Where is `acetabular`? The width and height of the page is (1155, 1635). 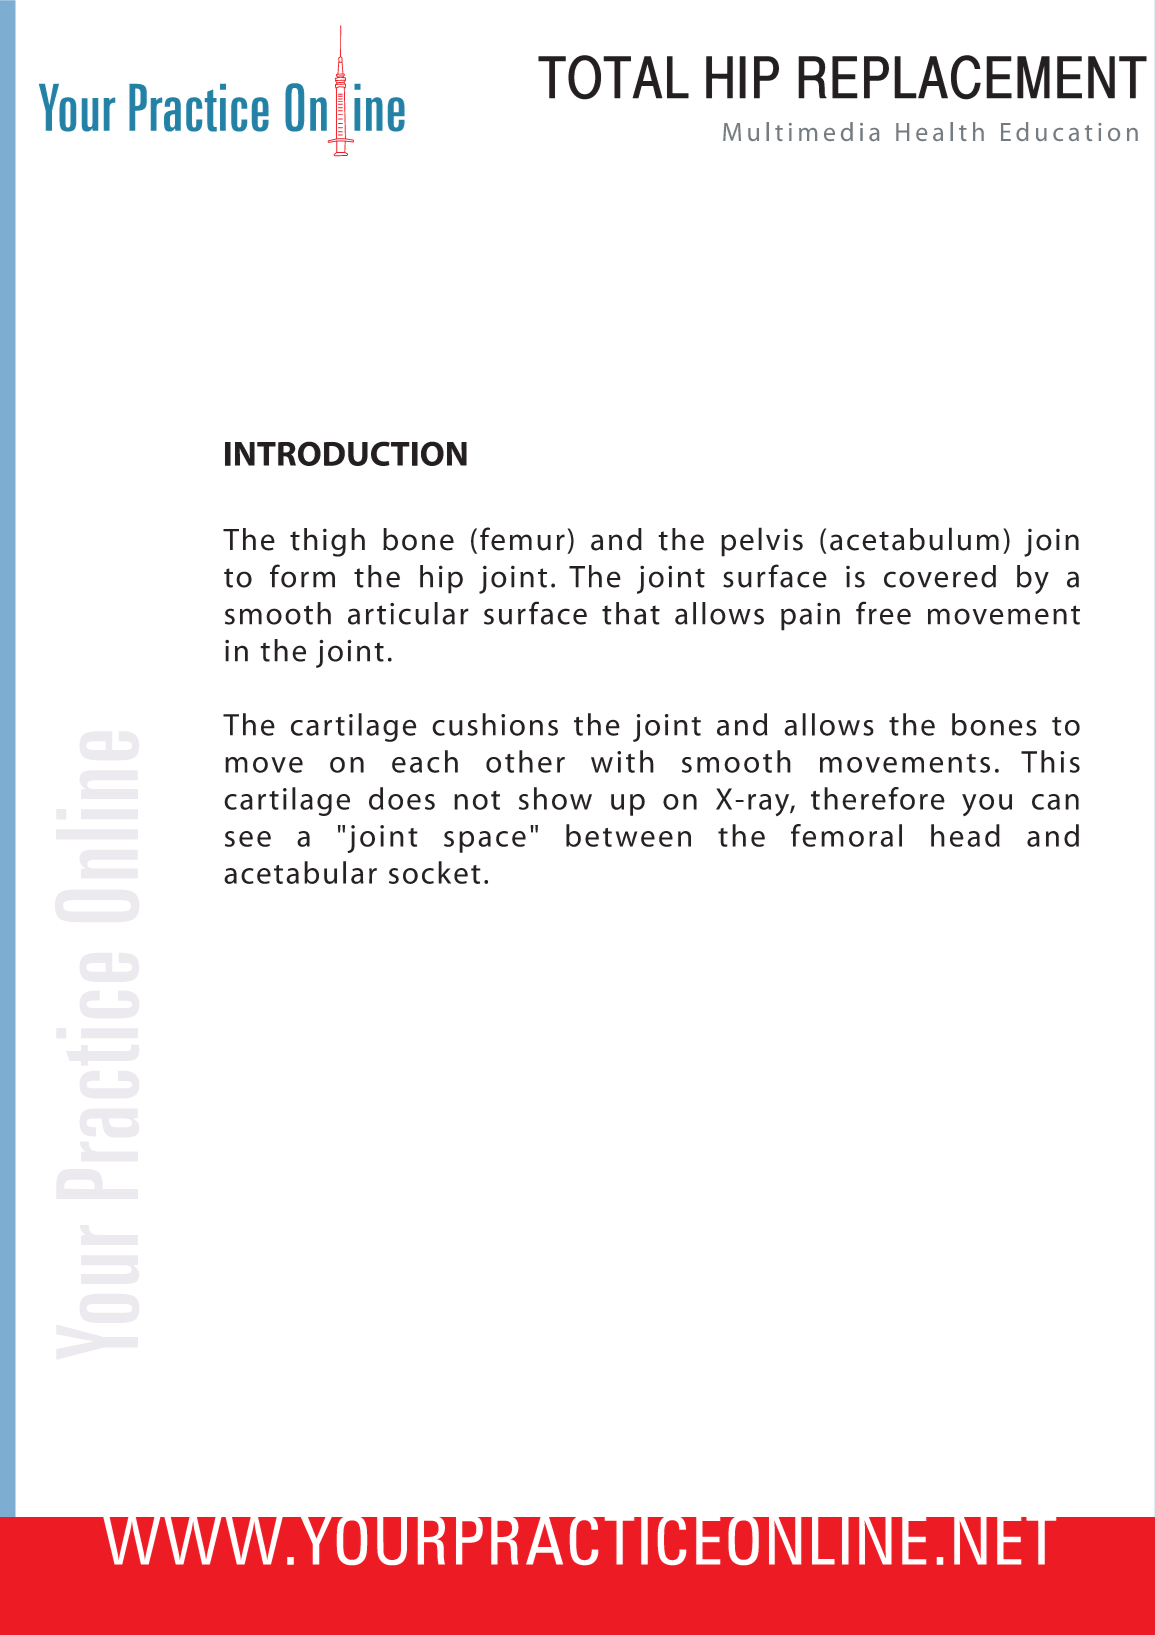
acetabular is located at coordinates (300, 872).
